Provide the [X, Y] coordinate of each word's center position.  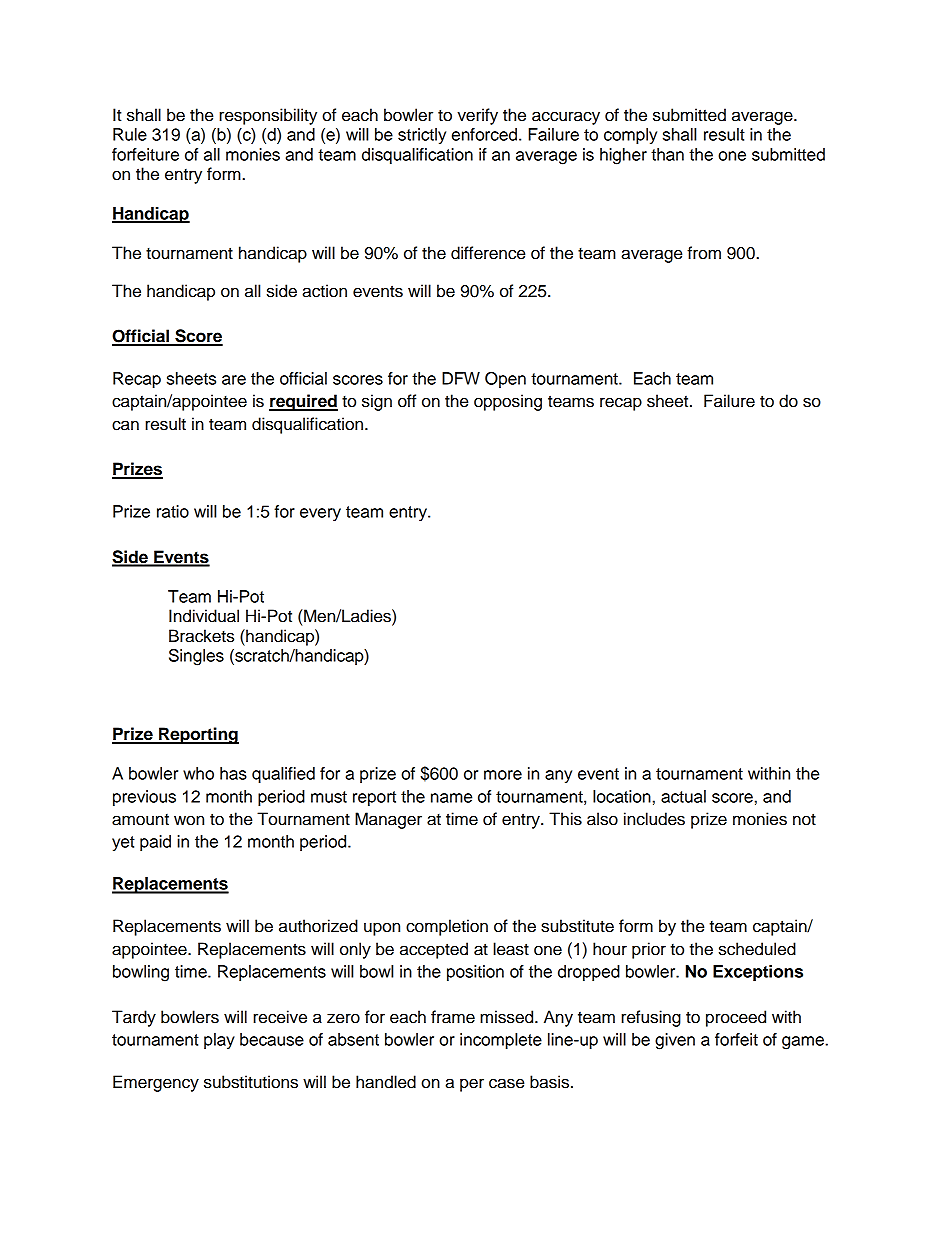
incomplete [501, 1041]
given [675, 1041]
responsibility [268, 116]
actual [683, 796]
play [219, 1041]
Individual [204, 616]
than [667, 154]
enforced [484, 134]
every [320, 514]
